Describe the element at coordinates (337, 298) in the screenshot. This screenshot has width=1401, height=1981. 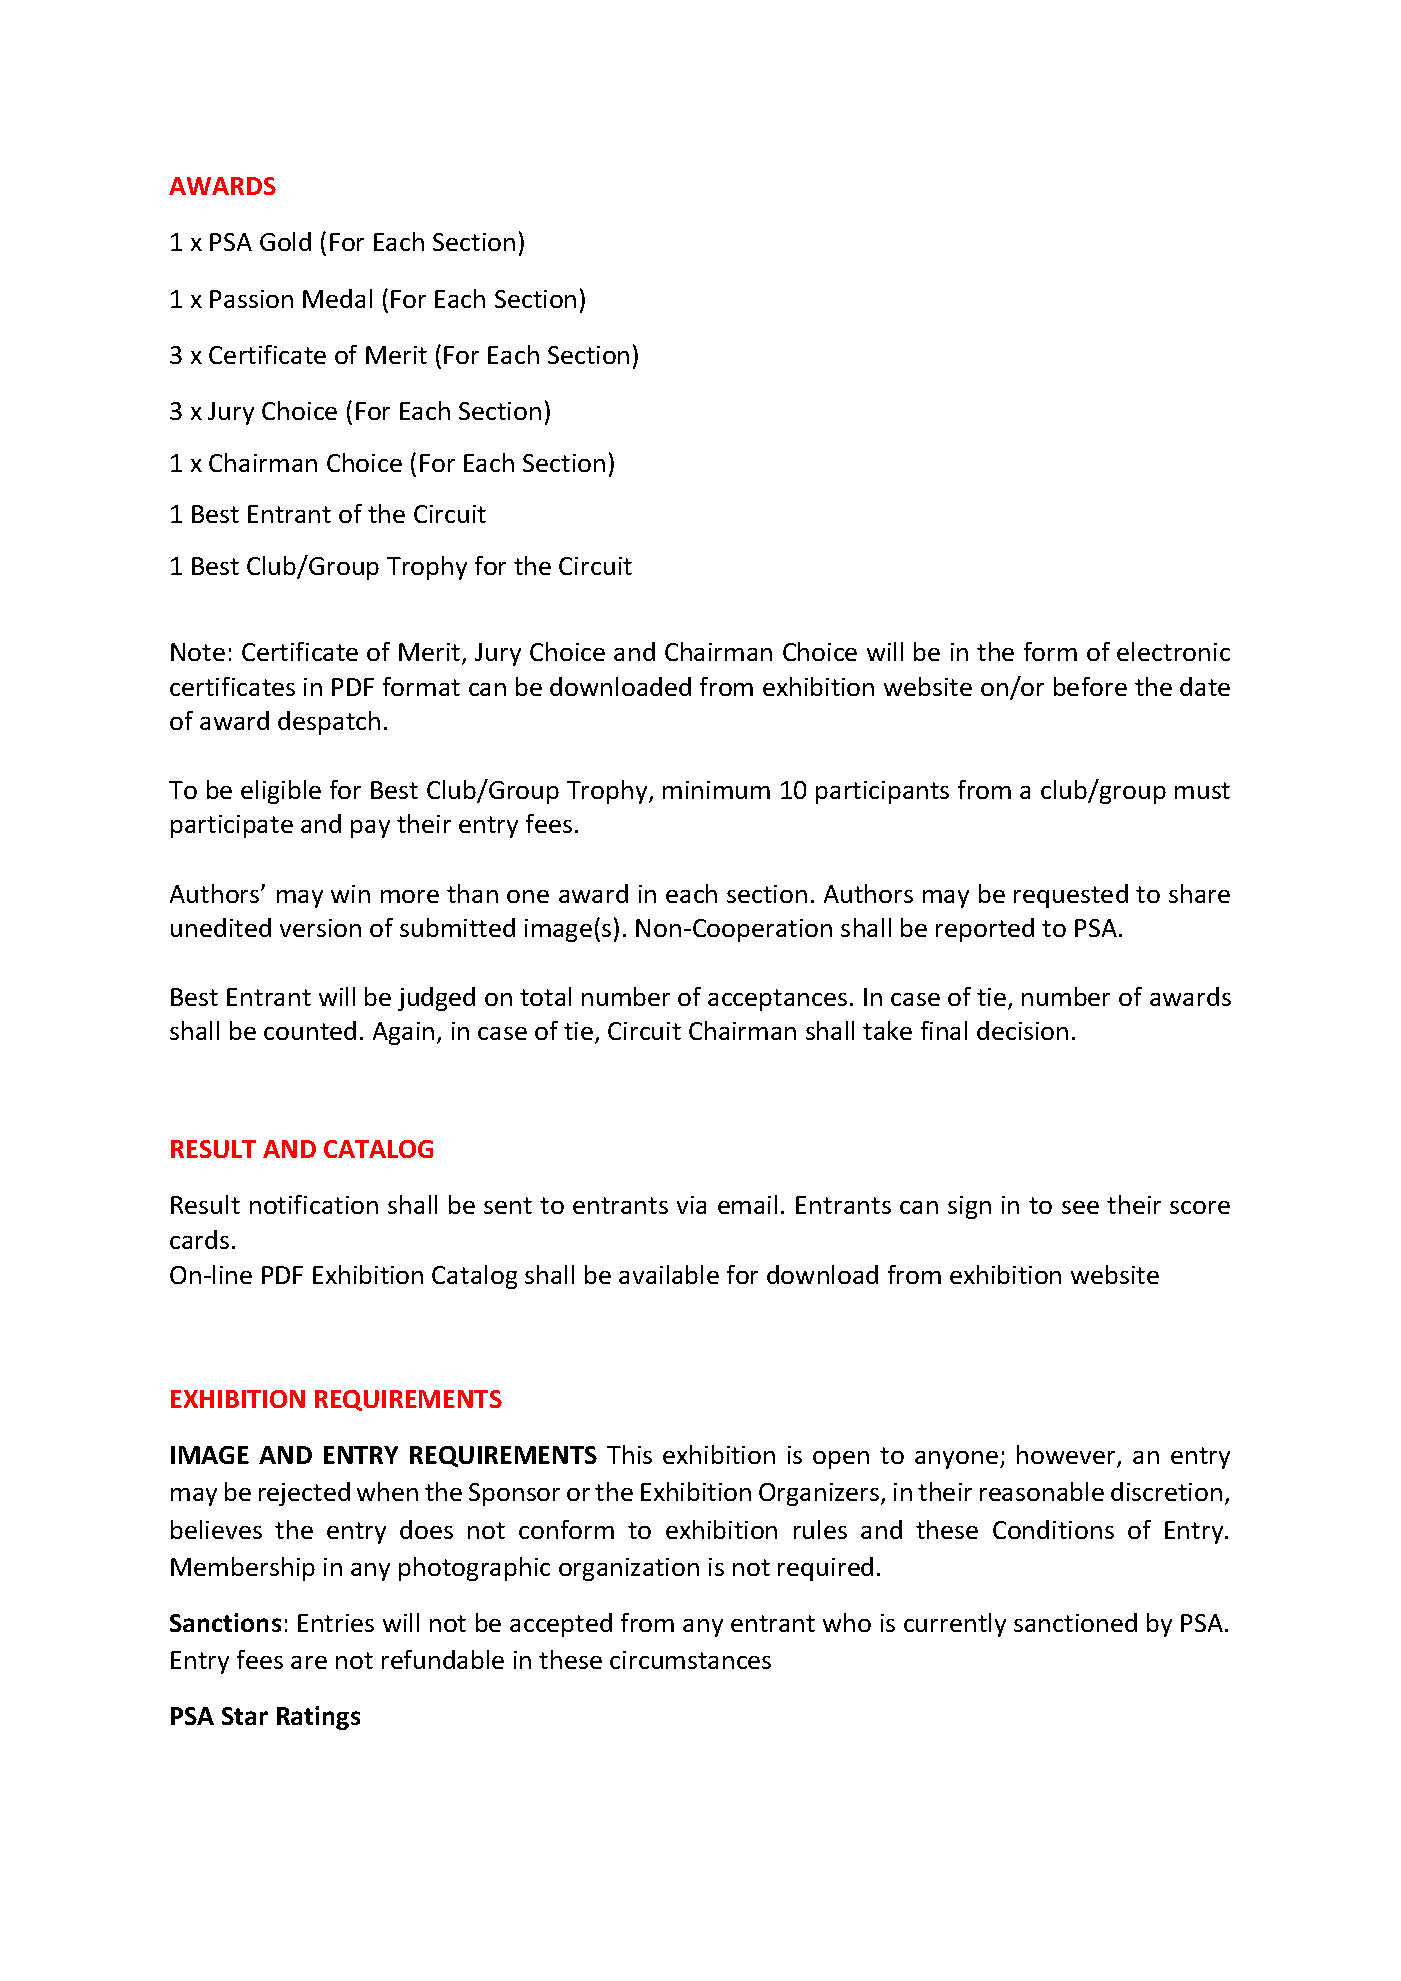
I see `Medal` at that location.
